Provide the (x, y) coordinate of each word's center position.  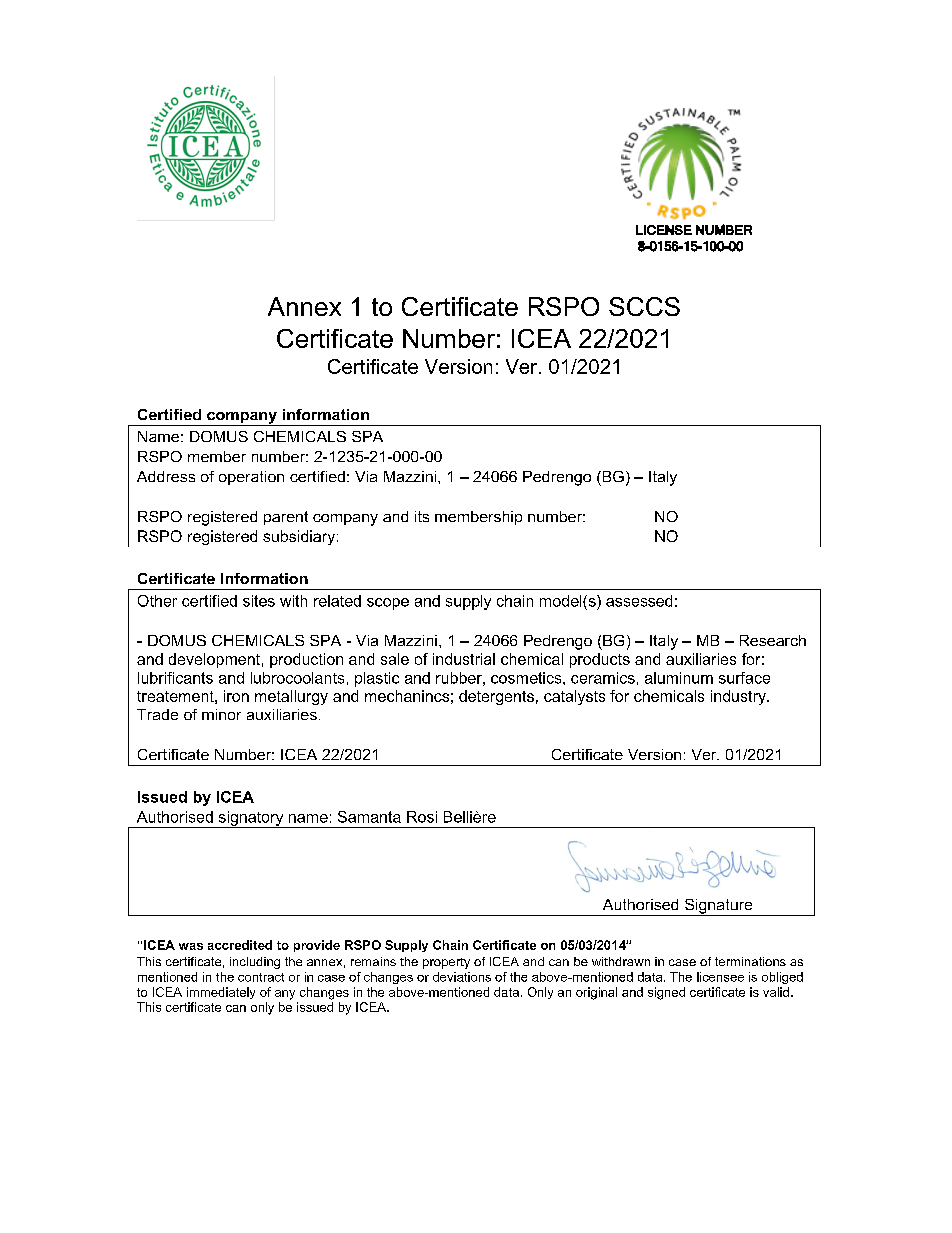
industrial (464, 659)
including (255, 963)
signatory (251, 819)
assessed (639, 601)
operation (251, 478)
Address (166, 476)
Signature (718, 907)
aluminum (679, 678)
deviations (462, 977)
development (214, 660)
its (422, 516)
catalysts (574, 697)
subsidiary (300, 537)
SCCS (644, 306)
